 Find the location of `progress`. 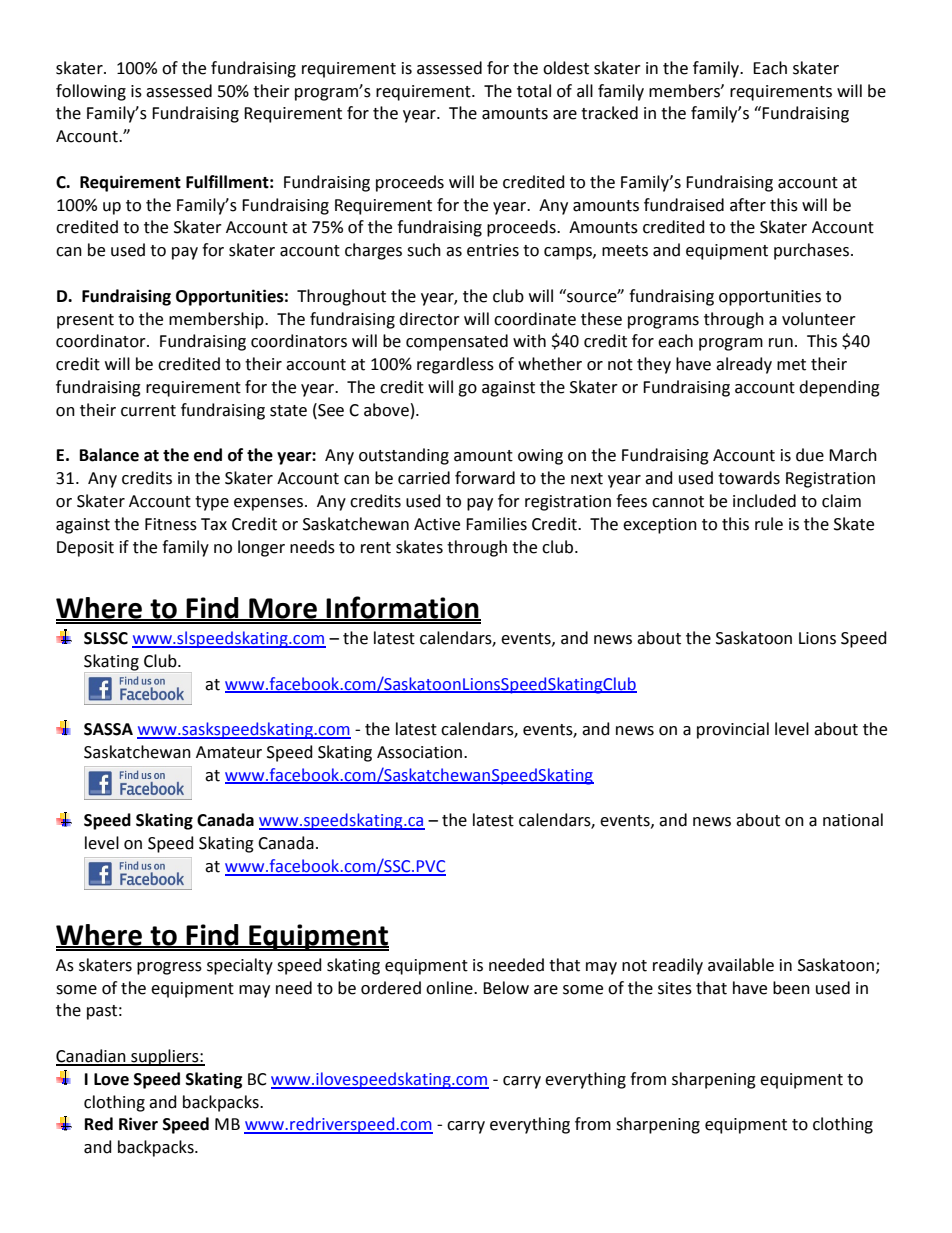

progress is located at coordinates (169, 968).
